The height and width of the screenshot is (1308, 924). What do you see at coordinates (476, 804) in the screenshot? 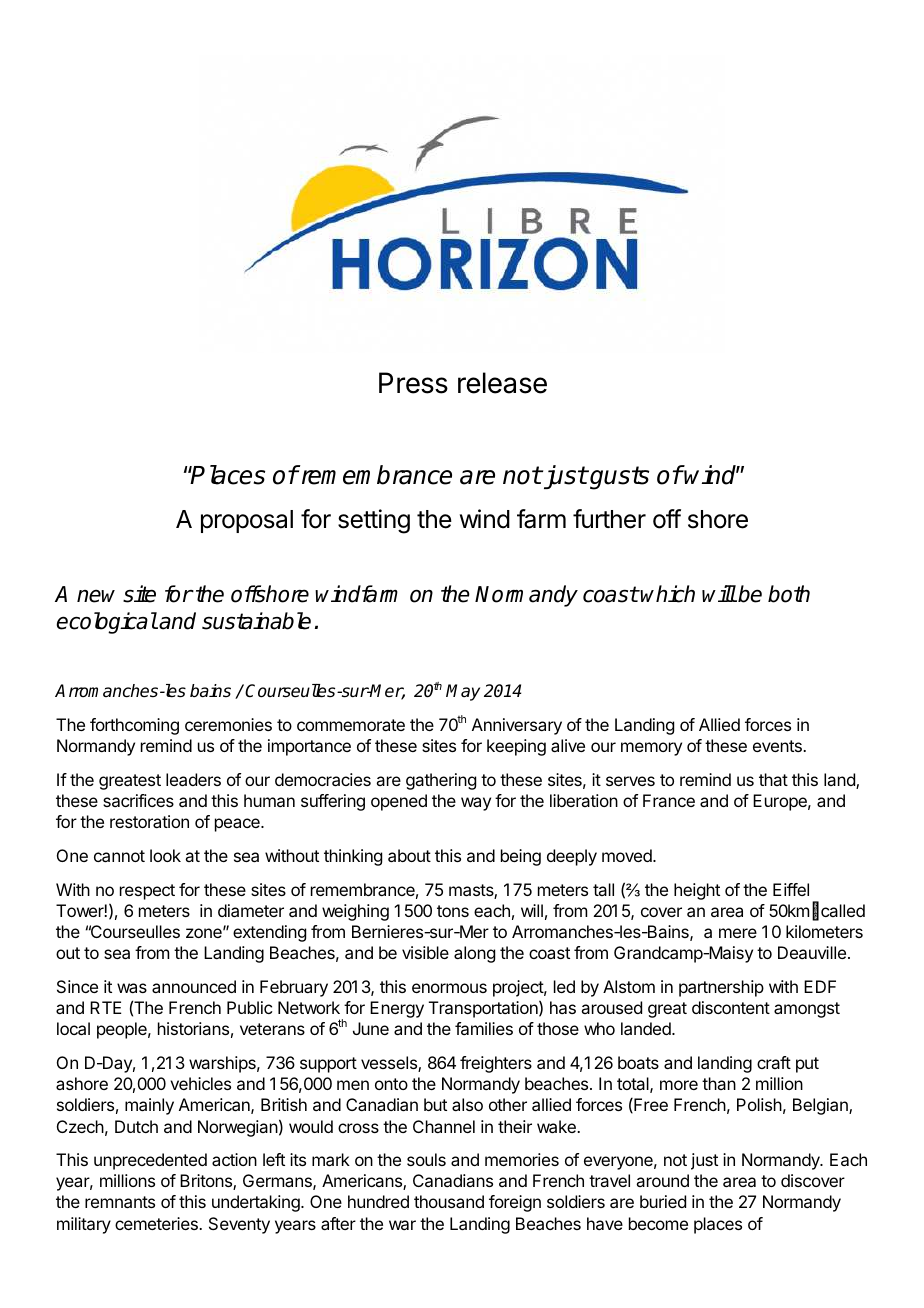
I see `way` at bounding box center [476, 804].
